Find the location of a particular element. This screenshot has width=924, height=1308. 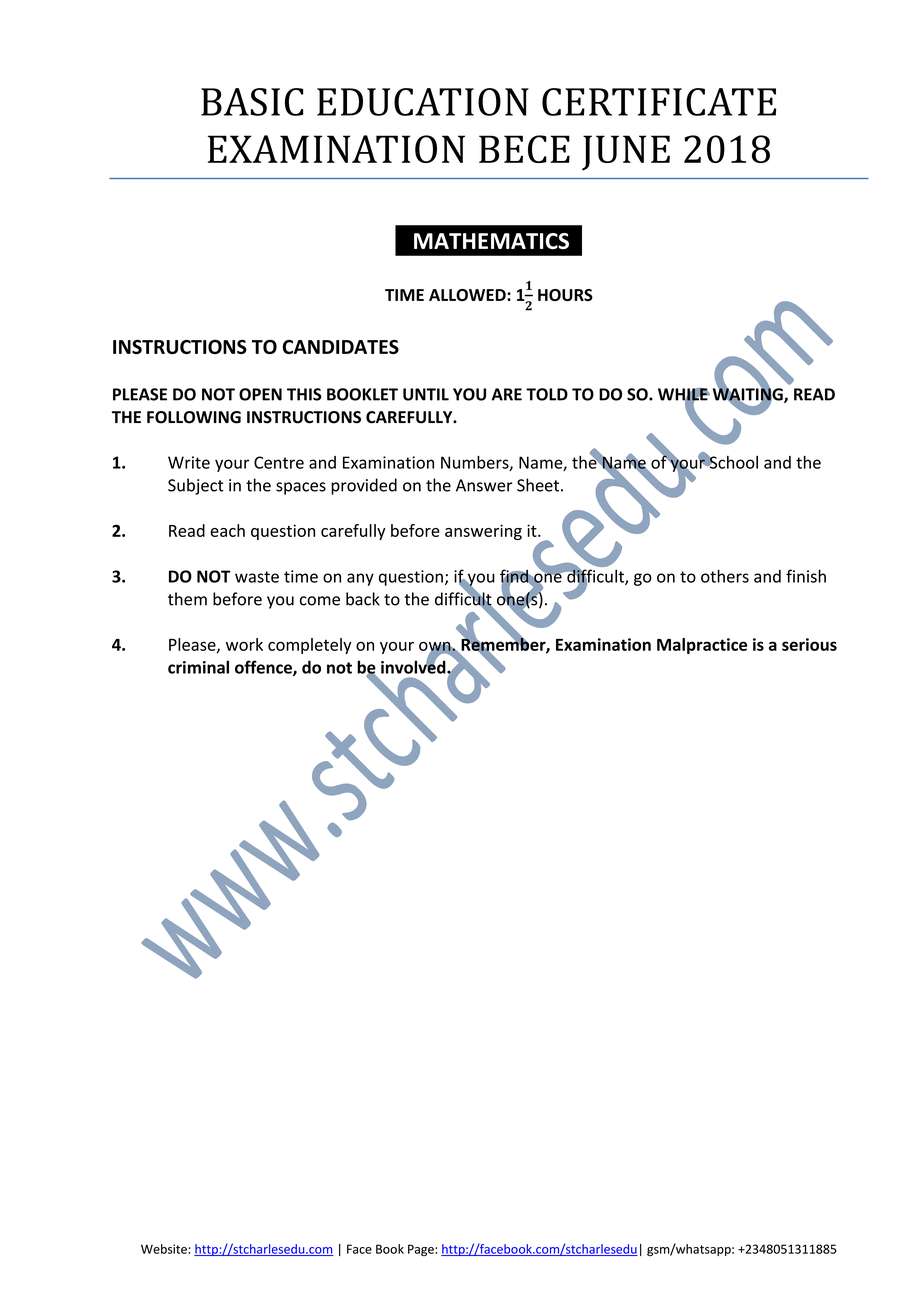

involved is located at coordinates (414, 666).
